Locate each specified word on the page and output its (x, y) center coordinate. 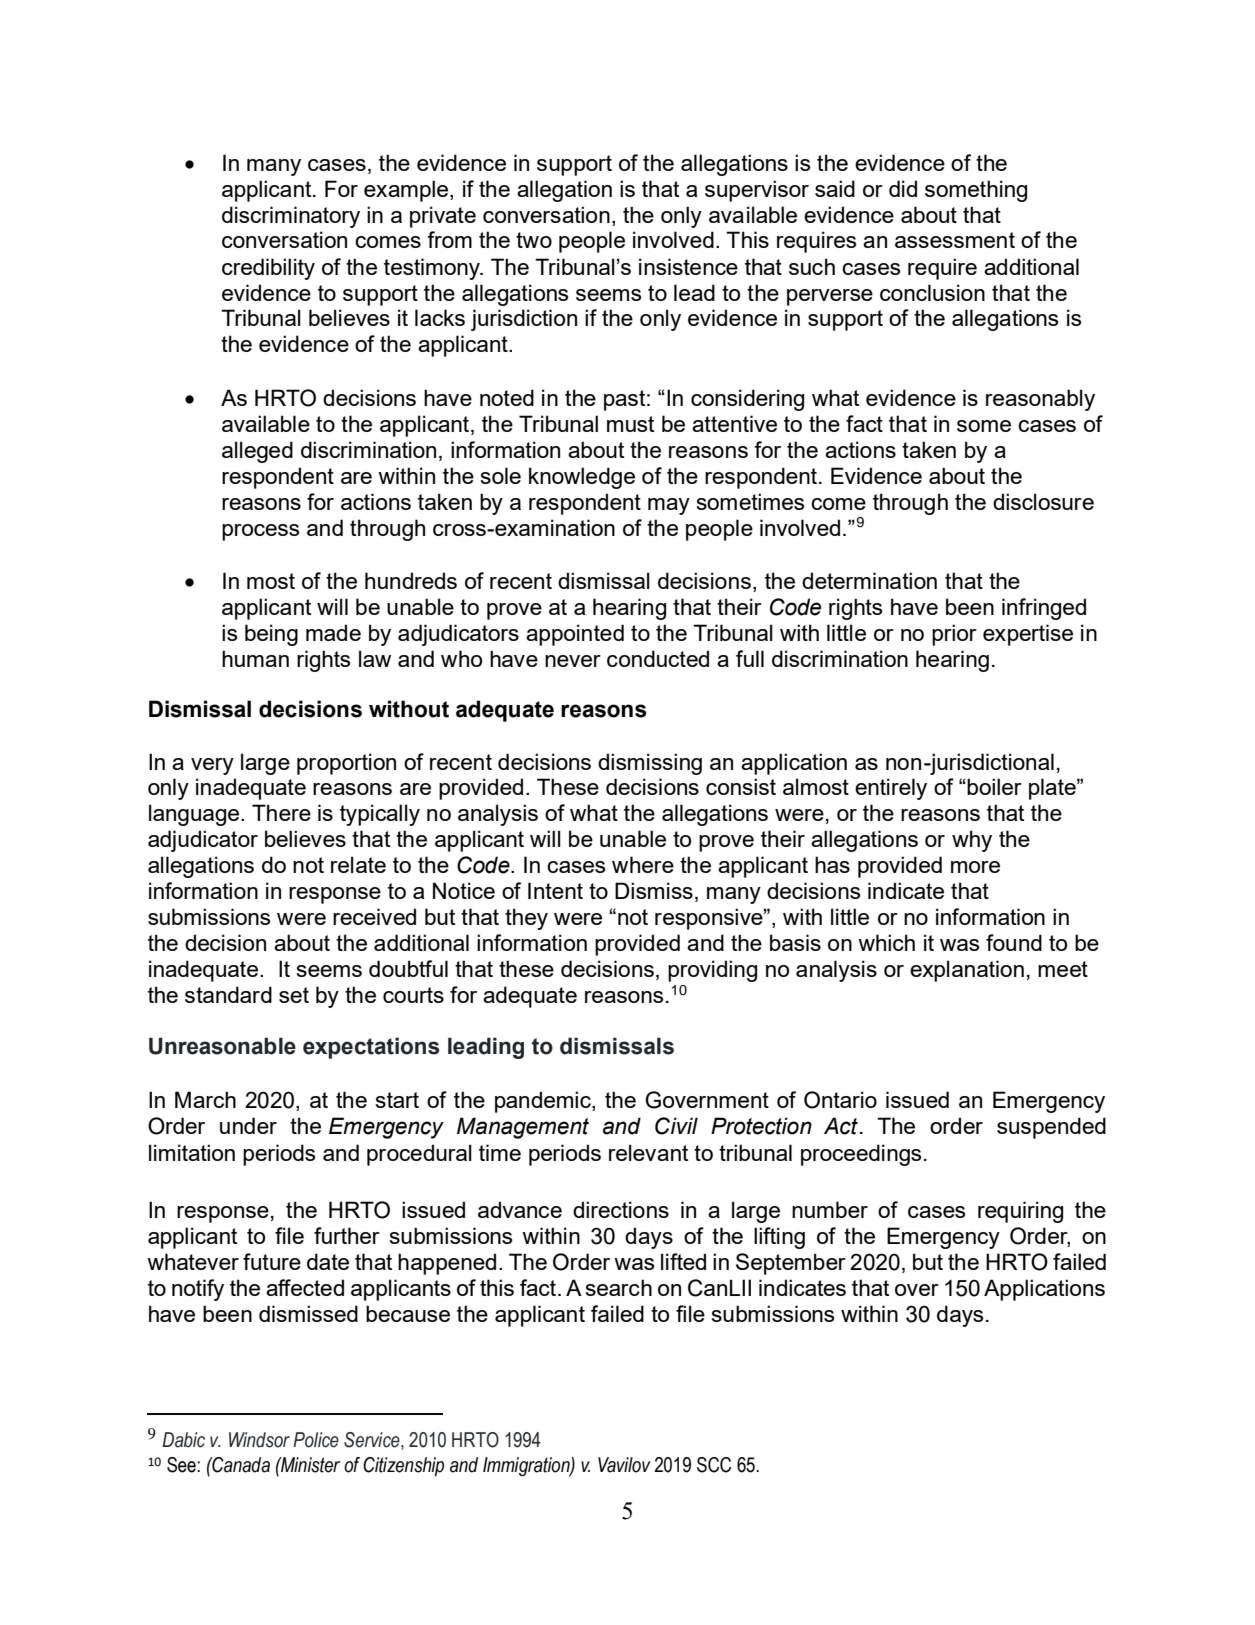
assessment (955, 240)
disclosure (1043, 501)
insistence (688, 266)
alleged (257, 452)
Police (316, 1440)
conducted (658, 658)
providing (712, 971)
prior (954, 635)
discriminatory (291, 217)
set (294, 995)
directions (621, 1209)
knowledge (582, 478)
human (255, 658)
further (347, 1235)
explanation (967, 971)
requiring (1020, 1212)
